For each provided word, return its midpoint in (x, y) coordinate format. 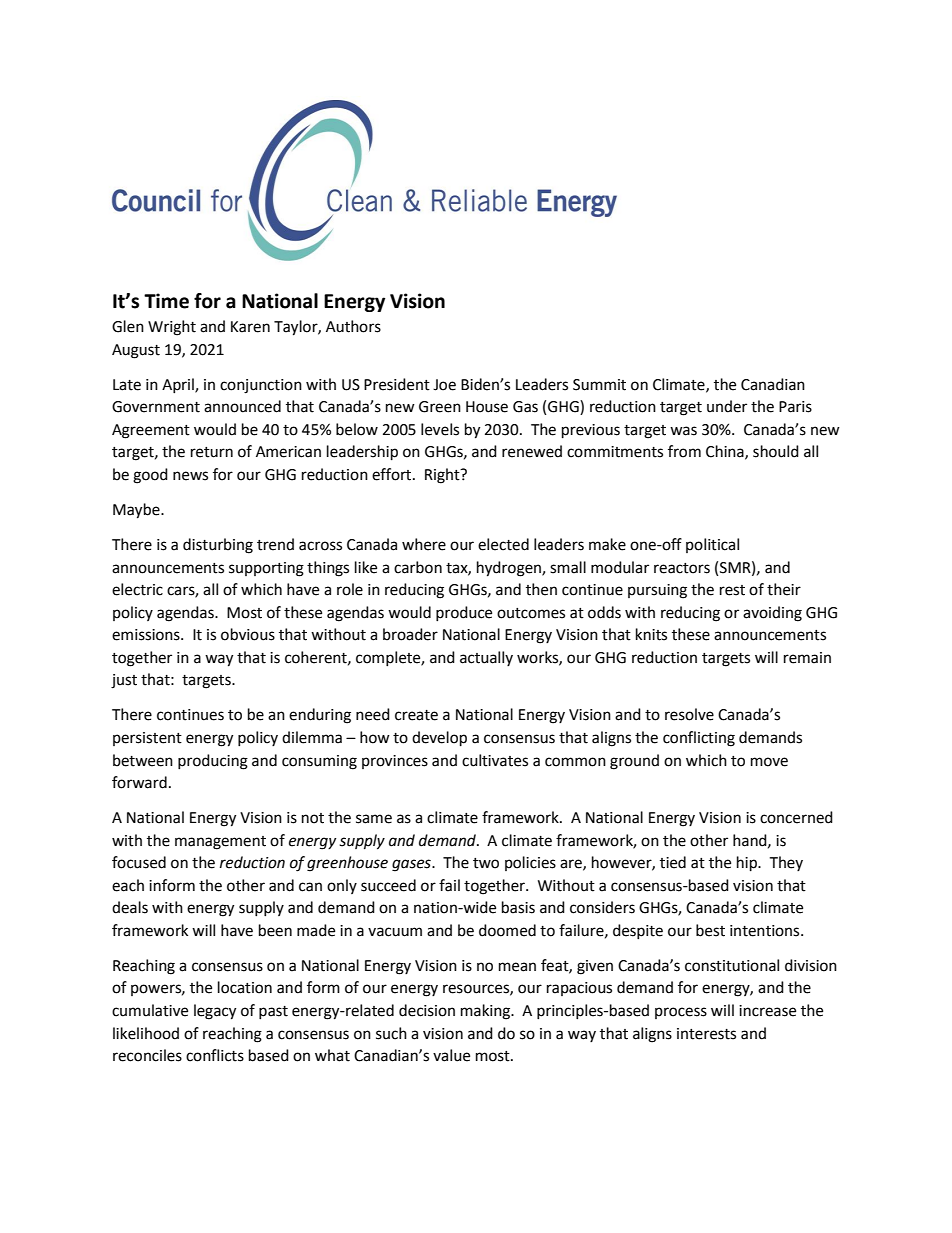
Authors (353, 326)
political (712, 545)
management (220, 843)
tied (673, 862)
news (190, 476)
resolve (689, 714)
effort (393, 474)
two (486, 863)
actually (486, 658)
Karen (250, 327)
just (124, 681)
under (727, 406)
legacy (215, 1012)
